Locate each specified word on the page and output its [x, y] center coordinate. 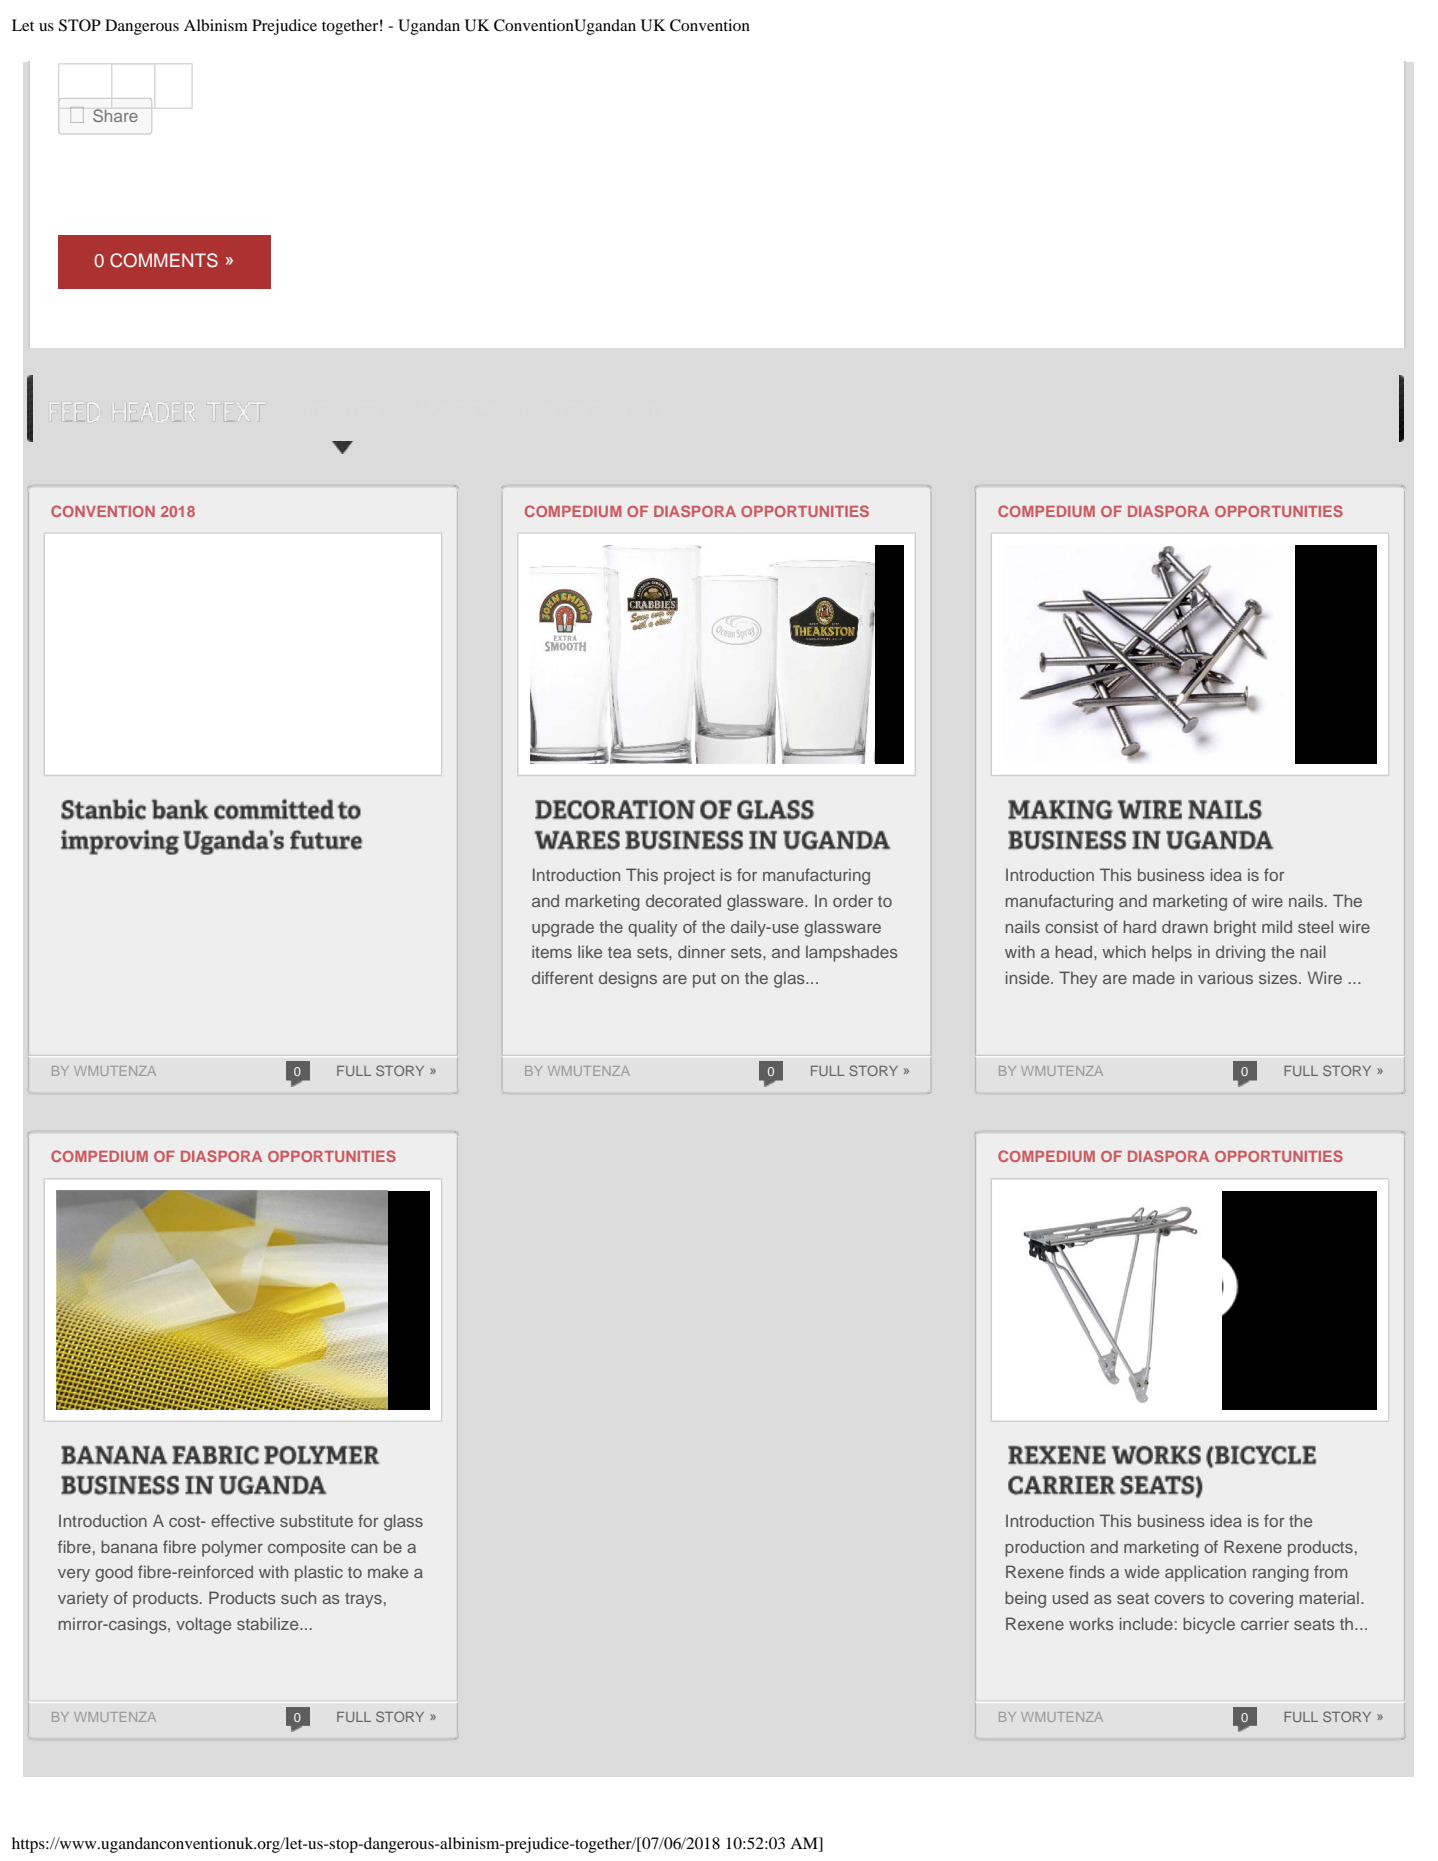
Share [115, 115]
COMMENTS [164, 260]
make [388, 1571]
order [853, 900]
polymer [232, 1548]
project [689, 876]
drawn [1185, 926]
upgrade [563, 928]
